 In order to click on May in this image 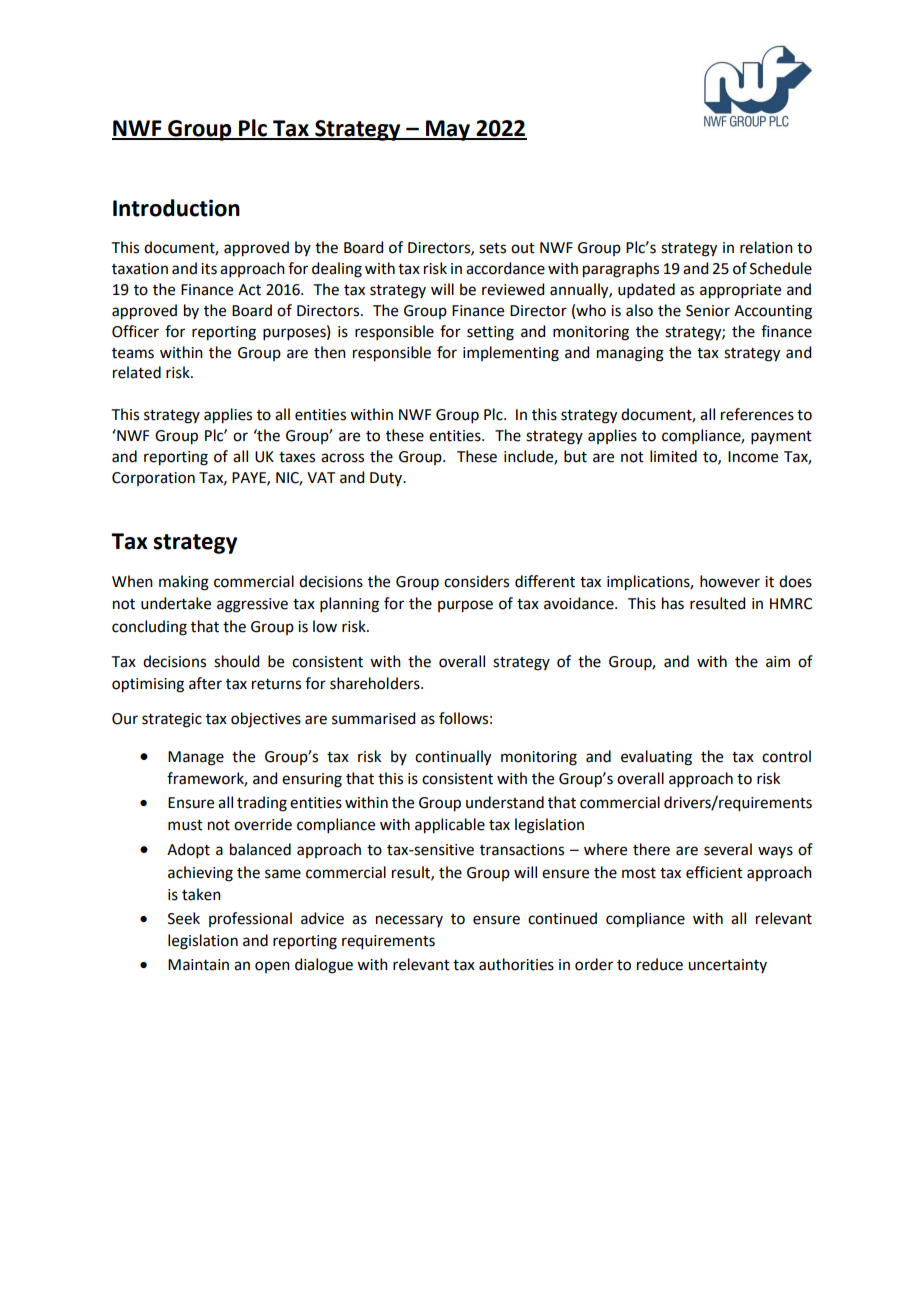, I will do `click(448, 130)`.
